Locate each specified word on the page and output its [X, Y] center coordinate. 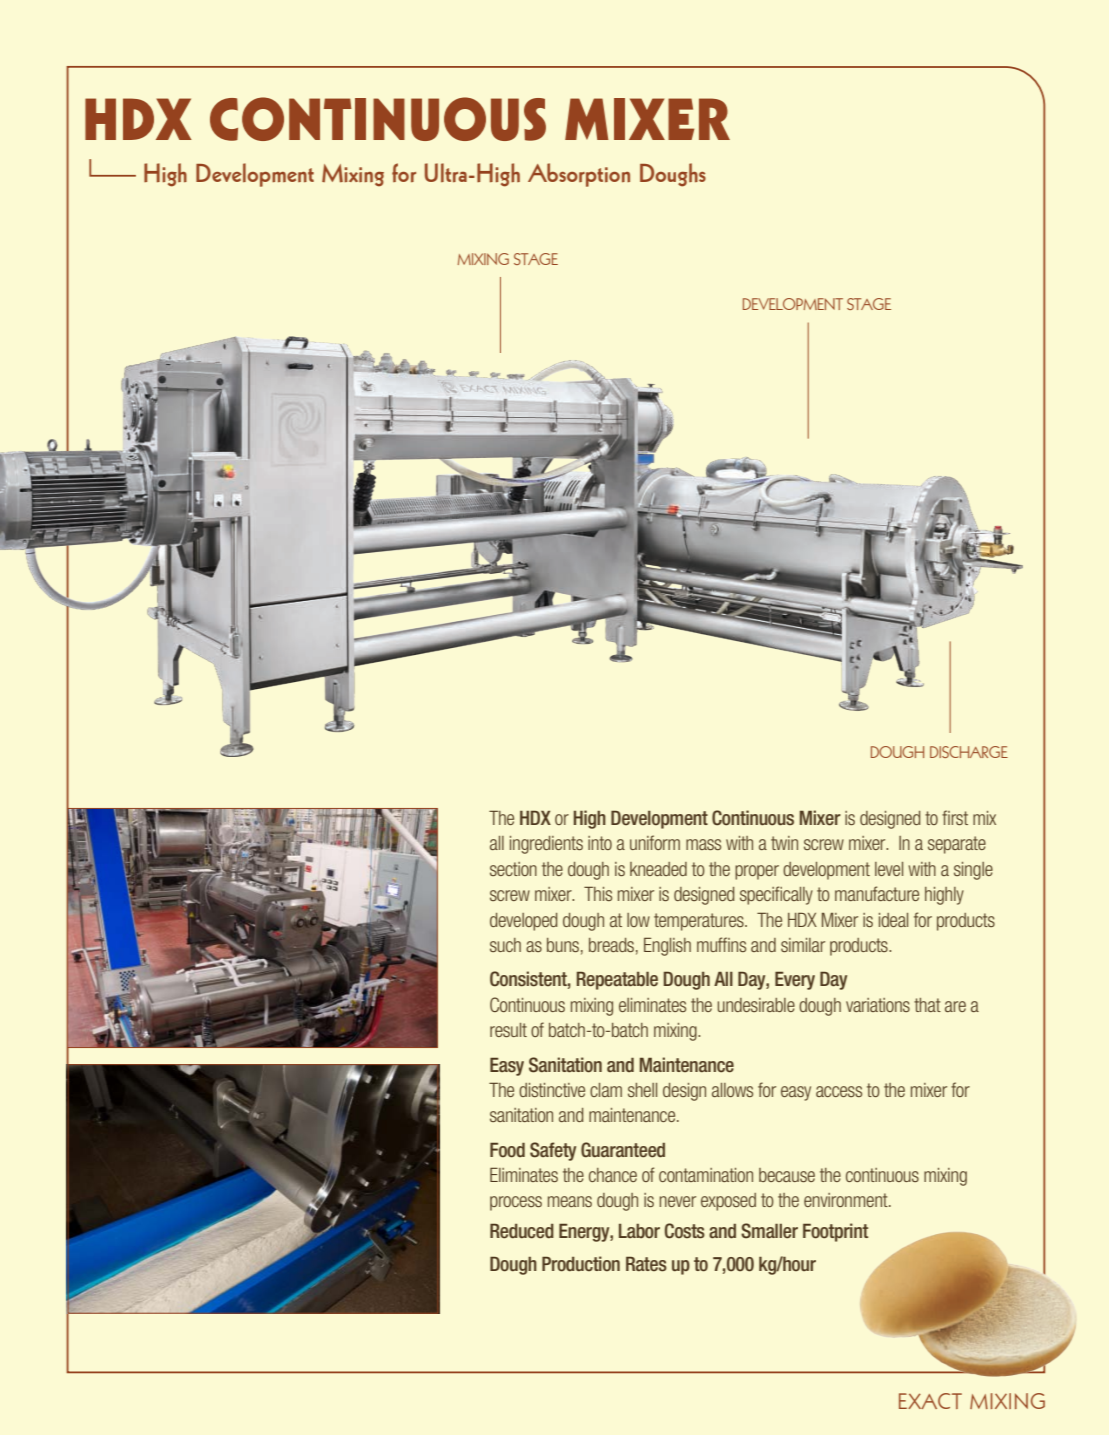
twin [784, 843]
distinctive [552, 1090]
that [927, 1005]
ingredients [546, 845]
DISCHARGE [969, 752]
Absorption [579, 175]
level [889, 869]
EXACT [930, 1401]
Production [581, 1264]
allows [732, 1090]
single [973, 871]
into [600, 843]
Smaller [769, 1231]
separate [957, 845]
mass [703, 844]
